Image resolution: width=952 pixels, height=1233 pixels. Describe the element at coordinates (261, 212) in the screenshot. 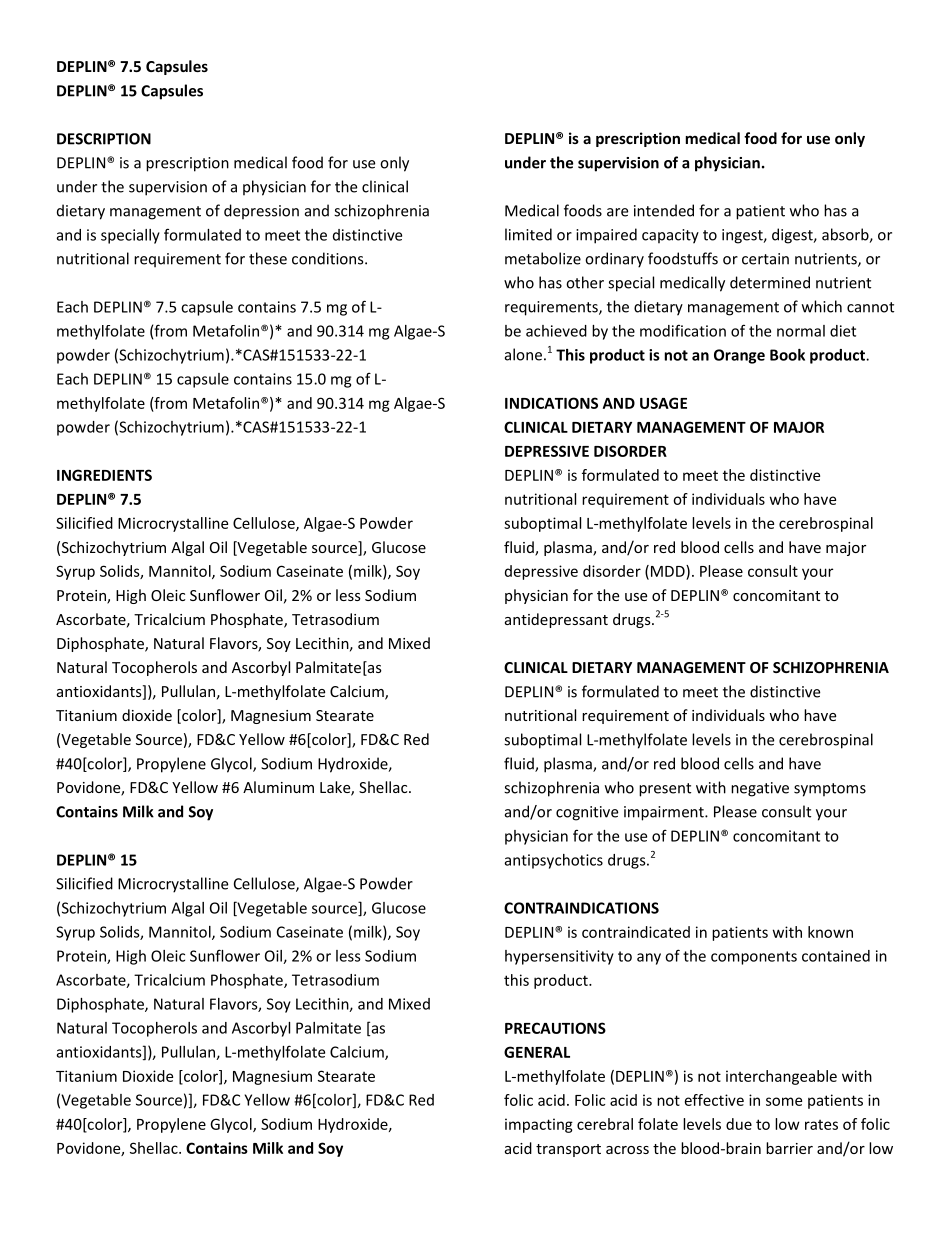

I see `depression` at that location.
